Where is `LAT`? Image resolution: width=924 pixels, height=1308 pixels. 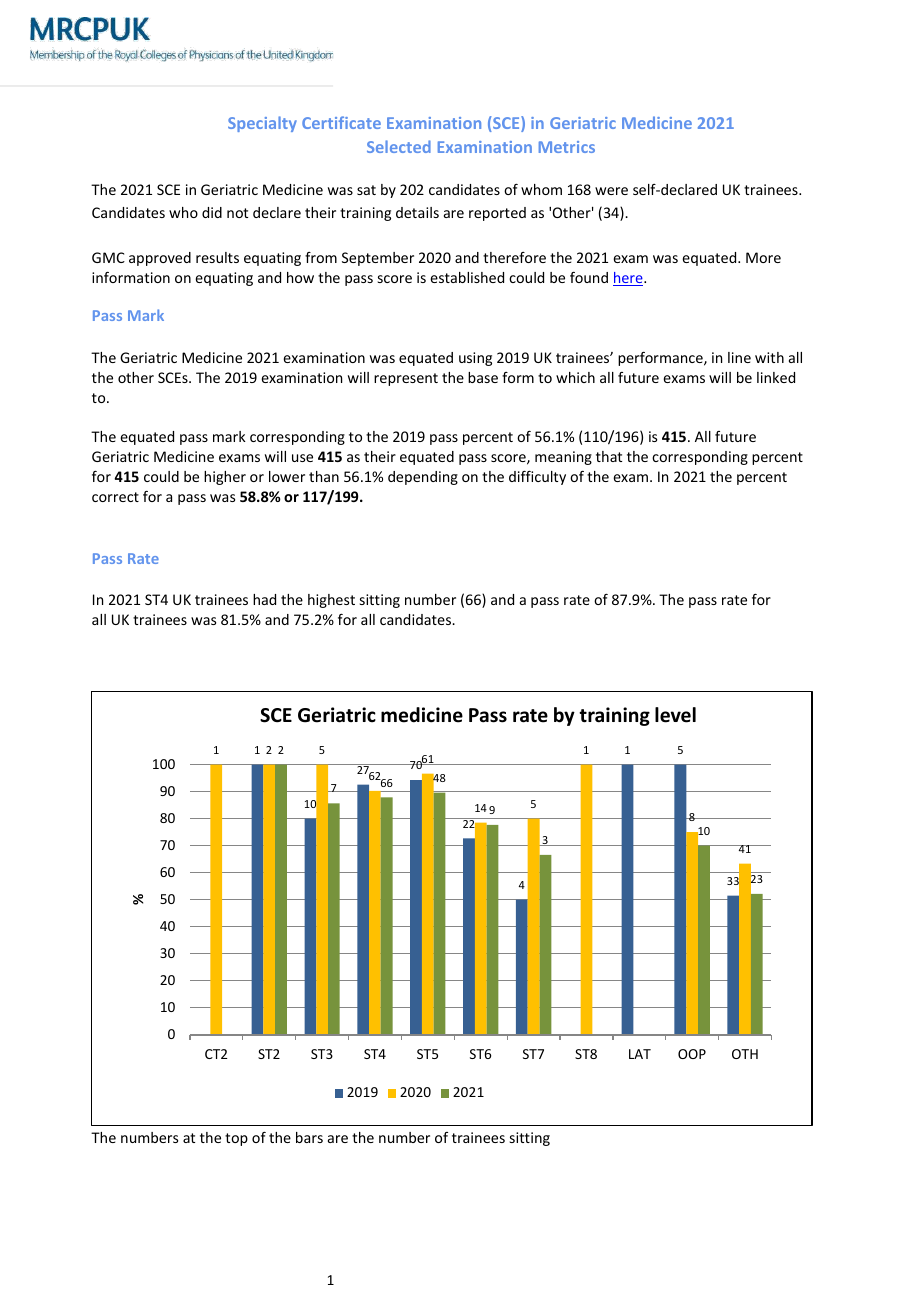
LAT is located at coordinates (640, 1054).
